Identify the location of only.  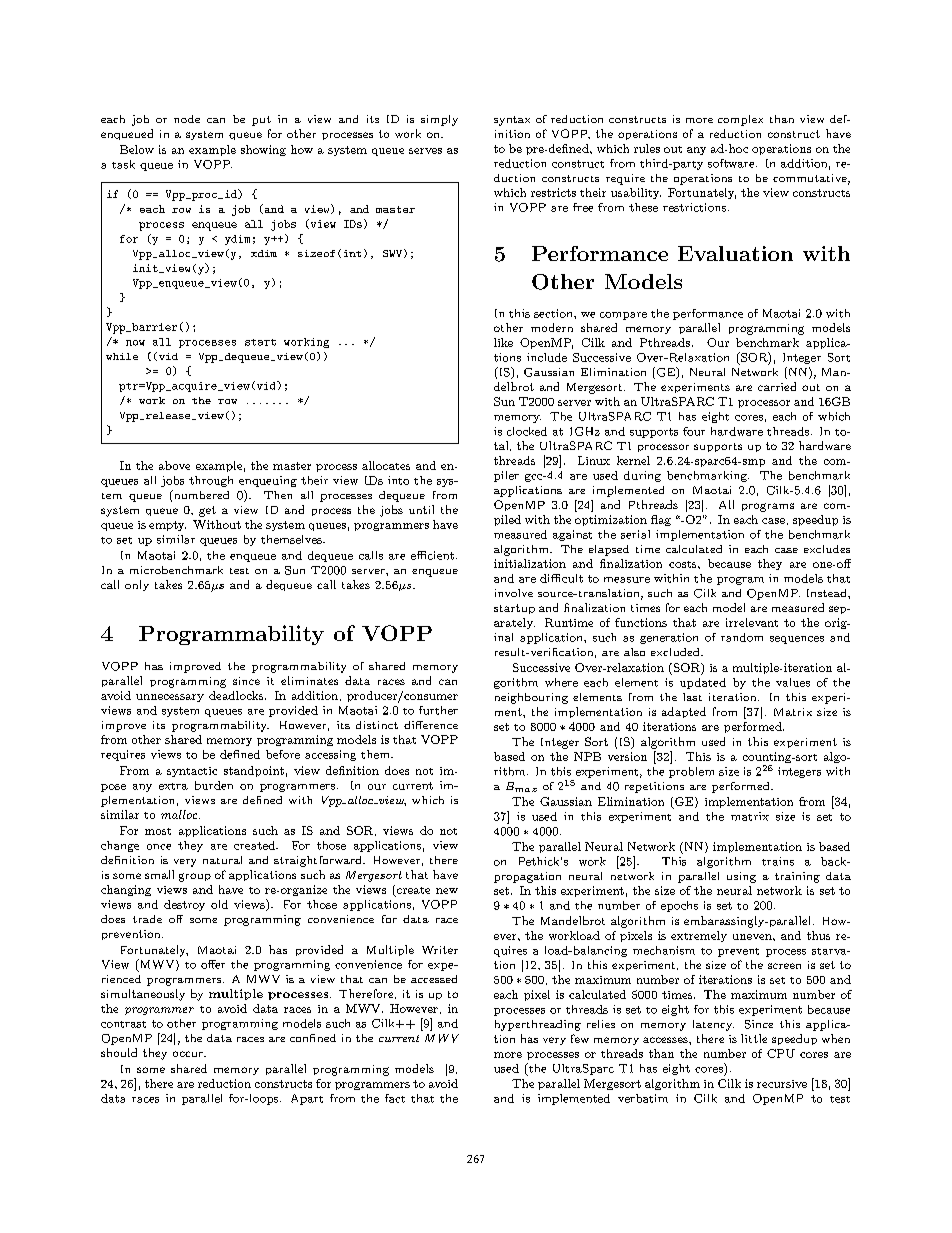
(137, 585).
